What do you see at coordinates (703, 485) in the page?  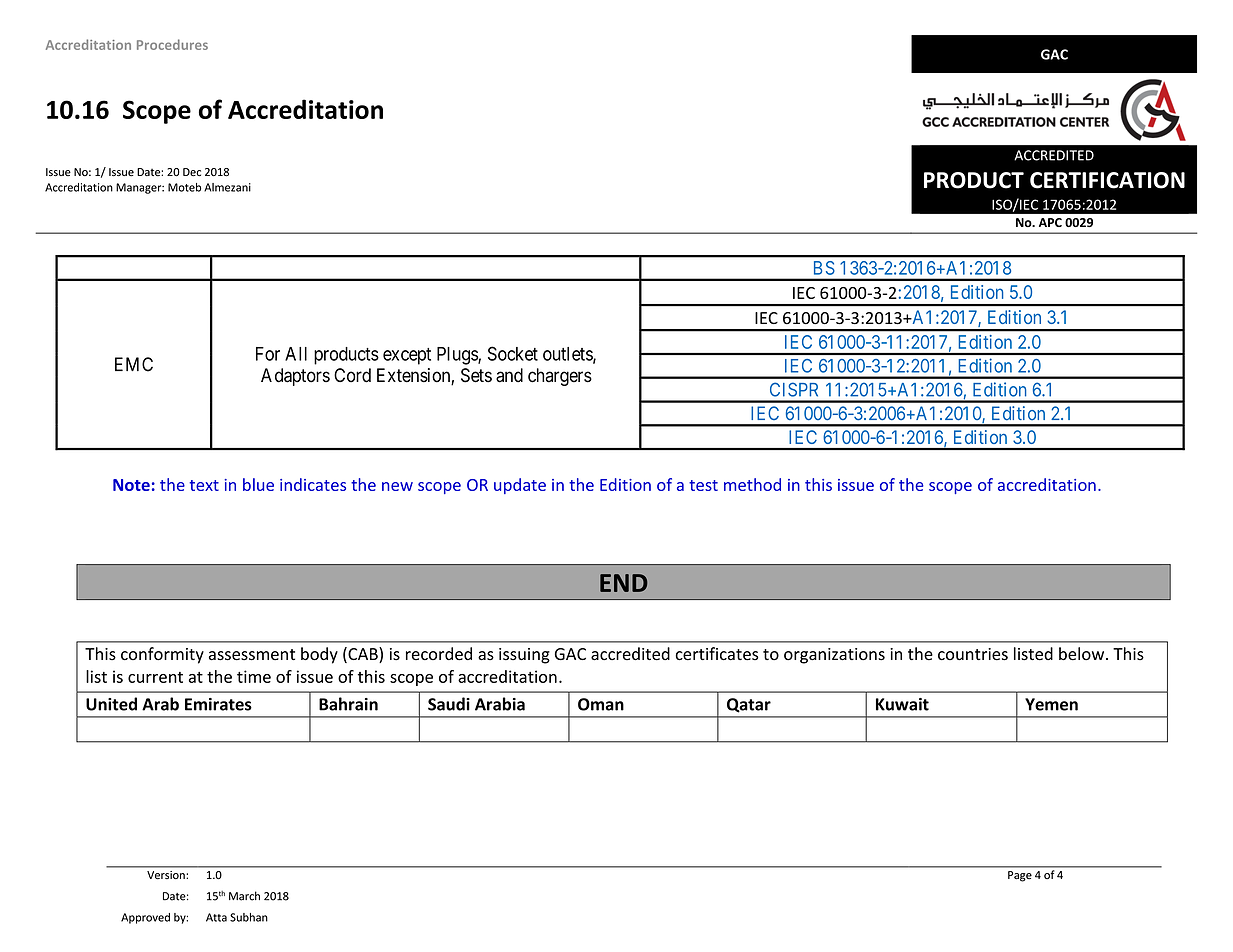 I see `test` at bounding box center [703, 485].
